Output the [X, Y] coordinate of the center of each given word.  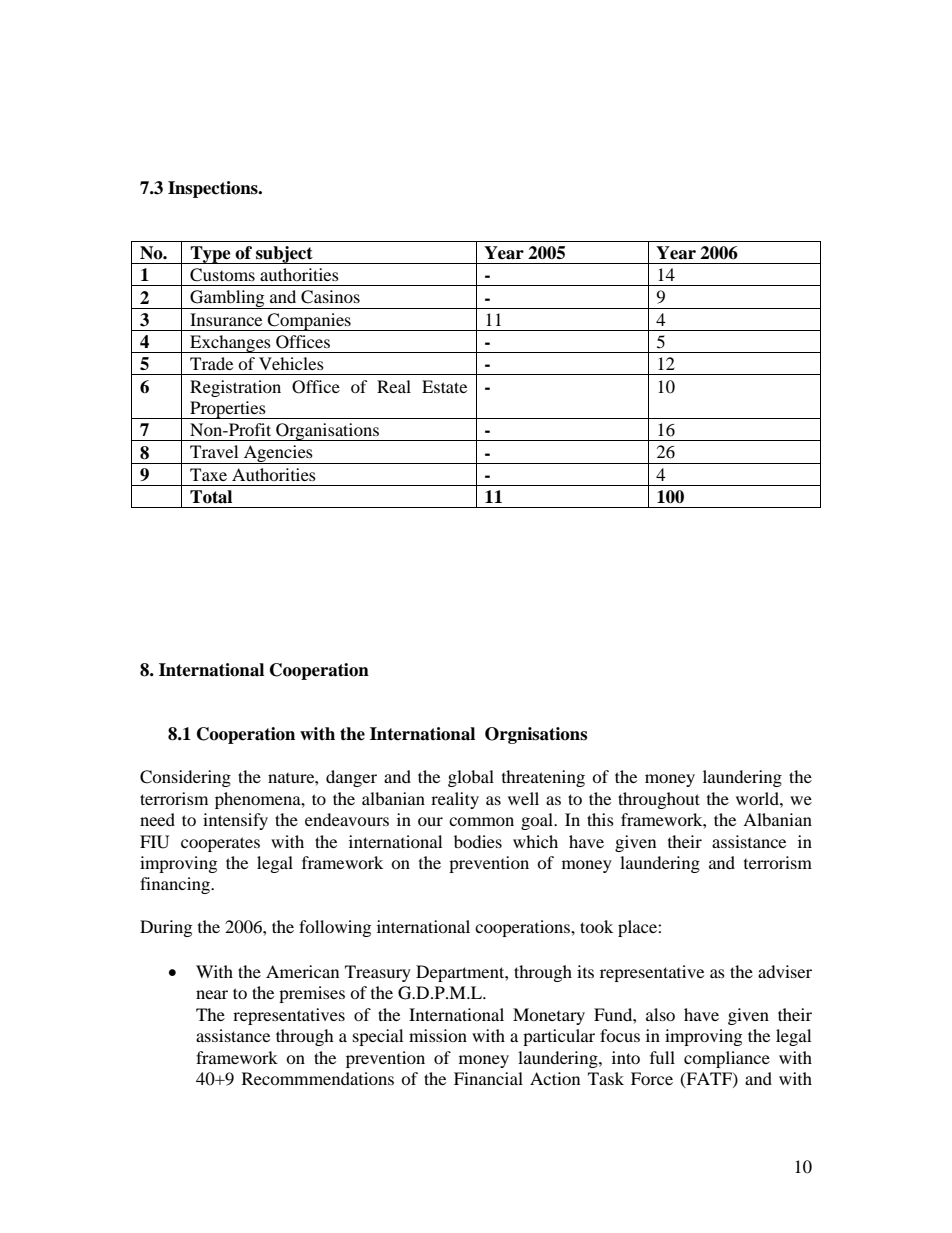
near [212, 994]
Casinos [330, 297]
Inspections [214, 189]
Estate [444, 386]
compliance [727, 1059]
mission [438, 1035]
